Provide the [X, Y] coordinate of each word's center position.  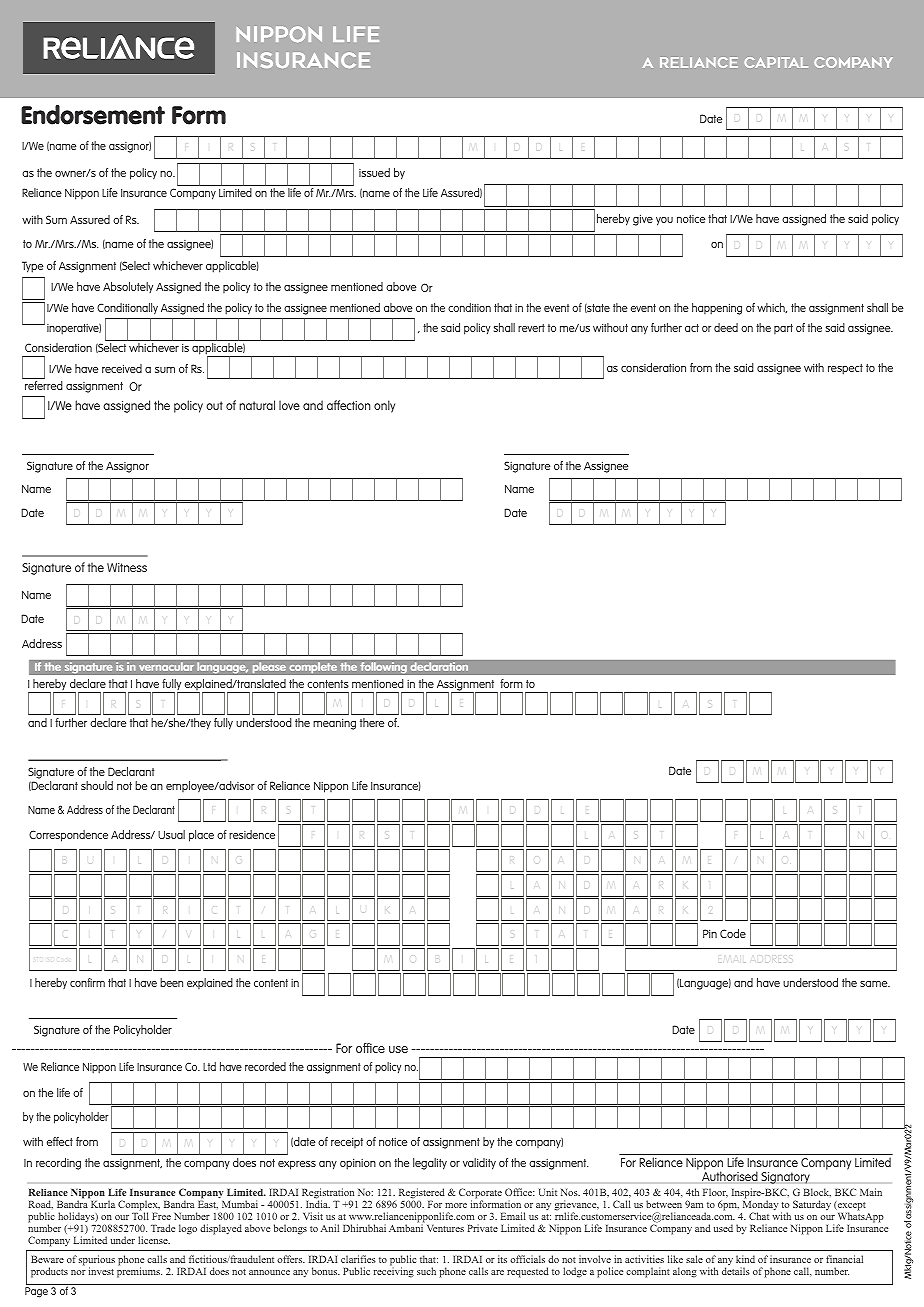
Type [32, 267]
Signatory [785, 1178]
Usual [171, 834]
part [783, 329]
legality [430, 1164]
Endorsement [93, 115]
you [664, 221]
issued [374, 172]
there [372, 722]
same [875, 984]
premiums [139, 1272]
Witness [127, 567]
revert [531, 328]
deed [726, 327]
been [171, 982]
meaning [334, 724]
